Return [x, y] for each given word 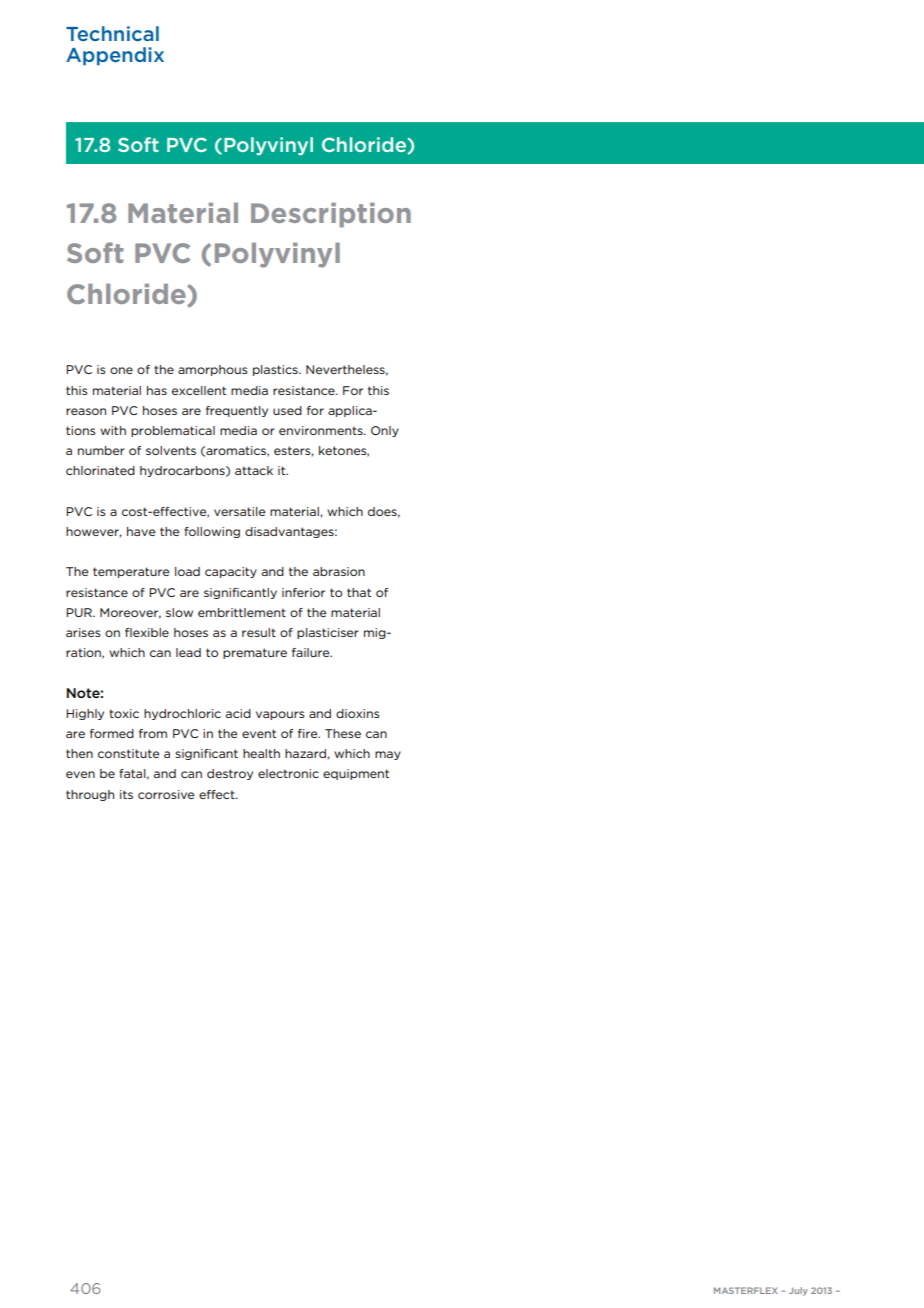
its [126, 794]
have [141, 531]
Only [385, 431]
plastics [276, 370]
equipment [356, 774]
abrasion [339, 571]
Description [331, 215]
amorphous [213, 370]
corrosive [166, 794]
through [90, 795]
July [798, 1291]
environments [322, 430]
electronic [288, 773]
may [388, 755]
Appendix [115, 56]
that [359, 592]
